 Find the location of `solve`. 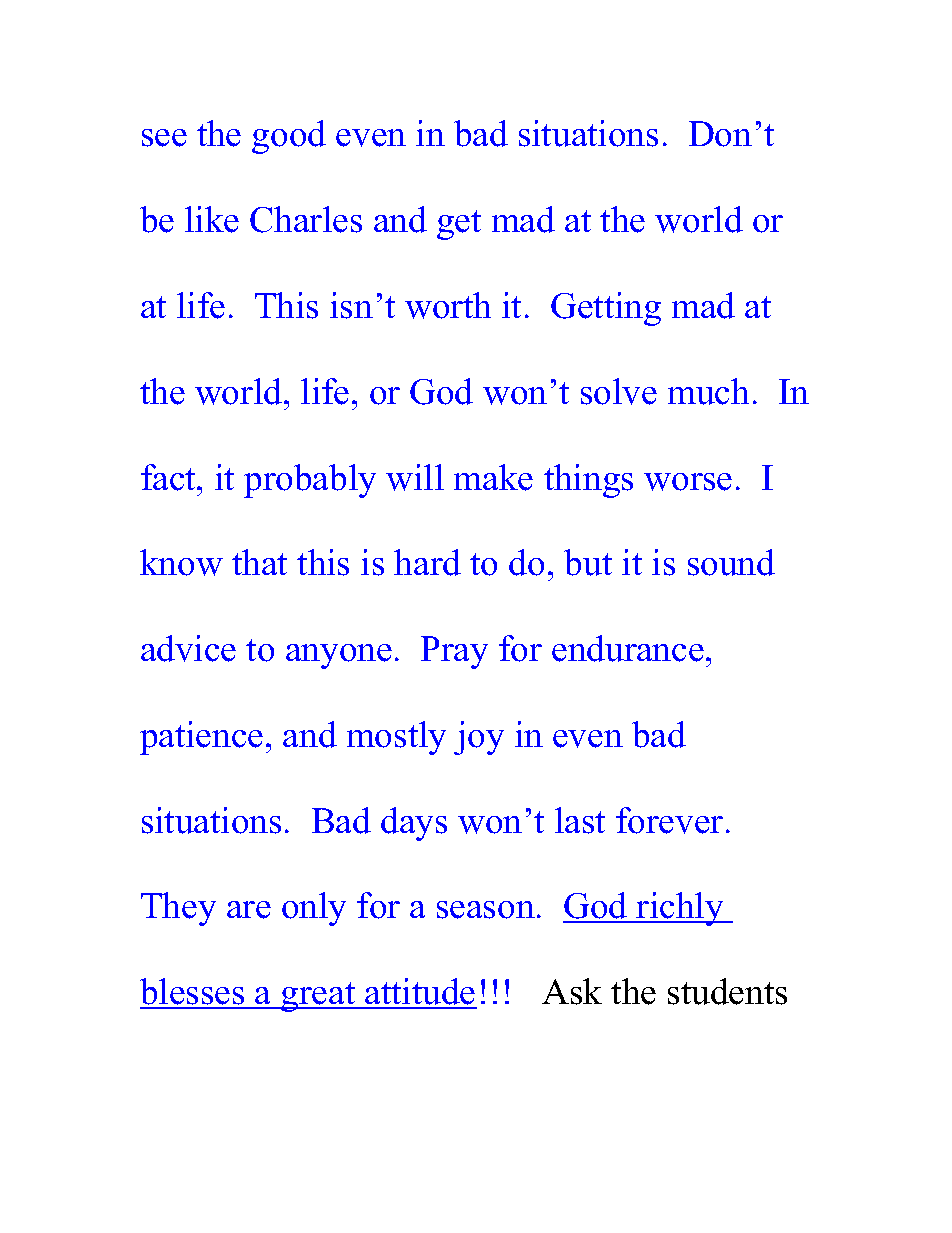

solve is located at coordinates (619, 391).
